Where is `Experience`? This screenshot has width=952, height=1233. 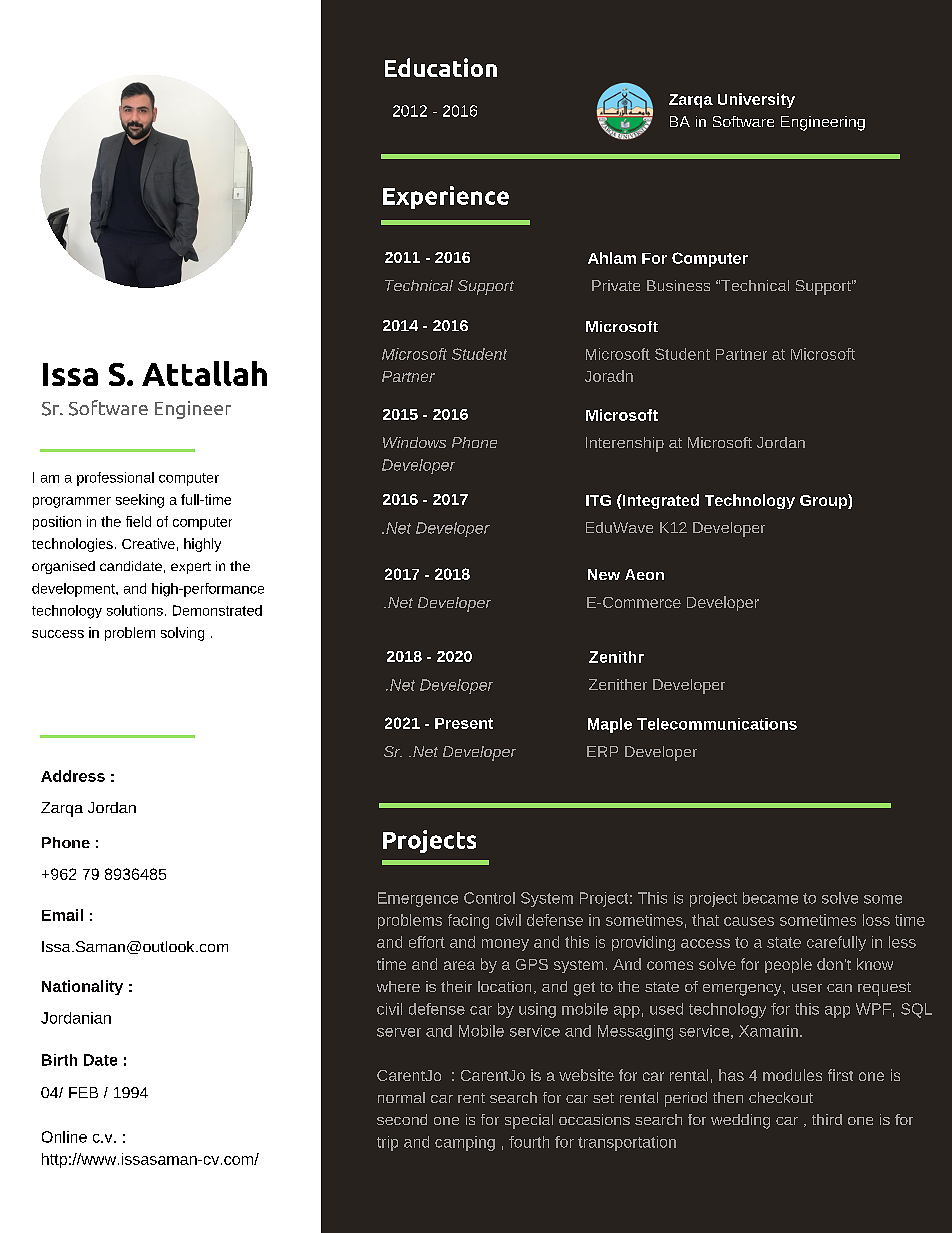
Experience is located at coordinates (446, 197).
